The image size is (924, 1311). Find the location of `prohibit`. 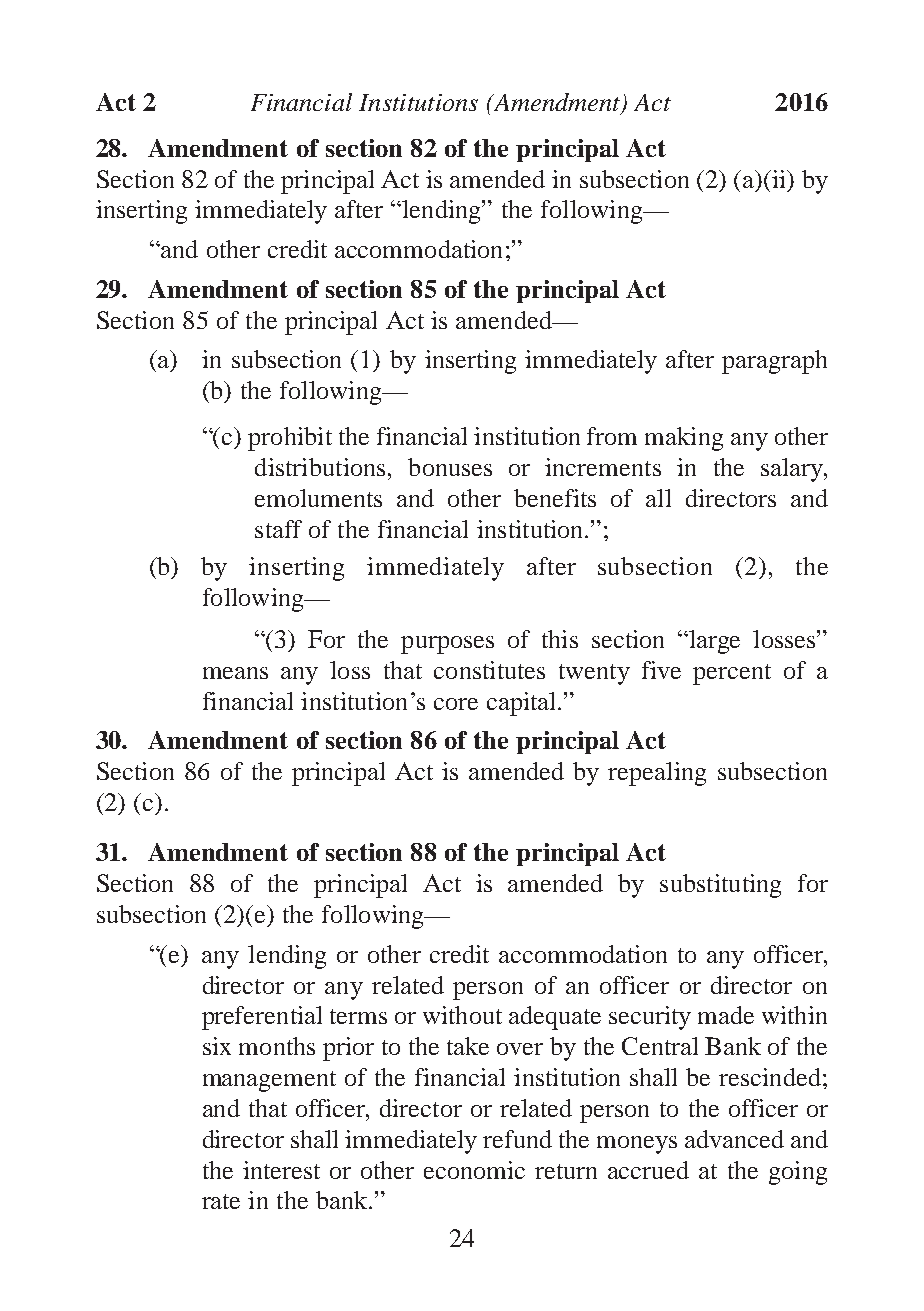

prohibit is located at coordinates (290, 439).
